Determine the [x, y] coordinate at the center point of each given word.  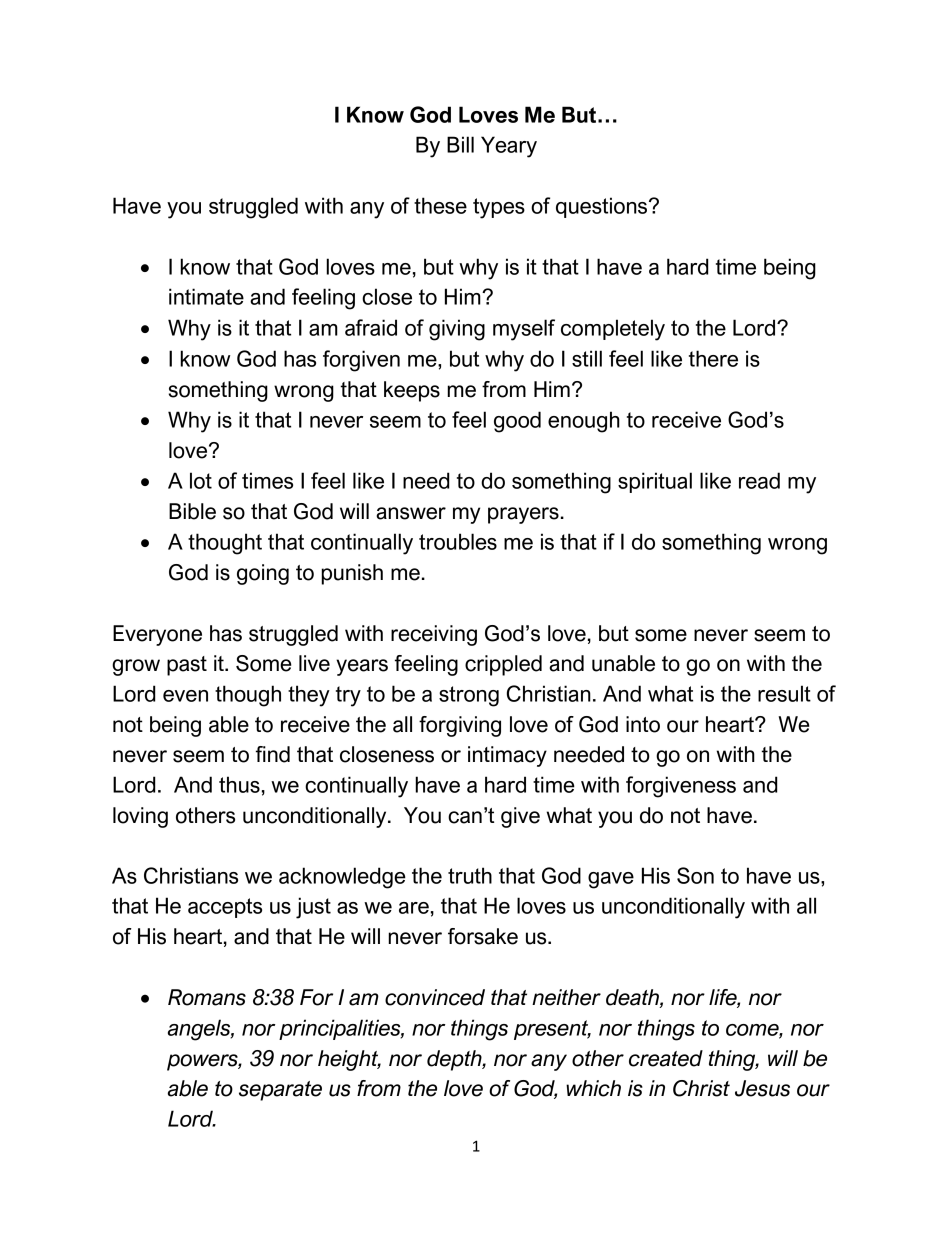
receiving [434, 635]
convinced [435, 997]
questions [603, 207]
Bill [460, 144]
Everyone [157, 635]
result [784, 693]
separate [280, 1091]
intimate [206, 296]
